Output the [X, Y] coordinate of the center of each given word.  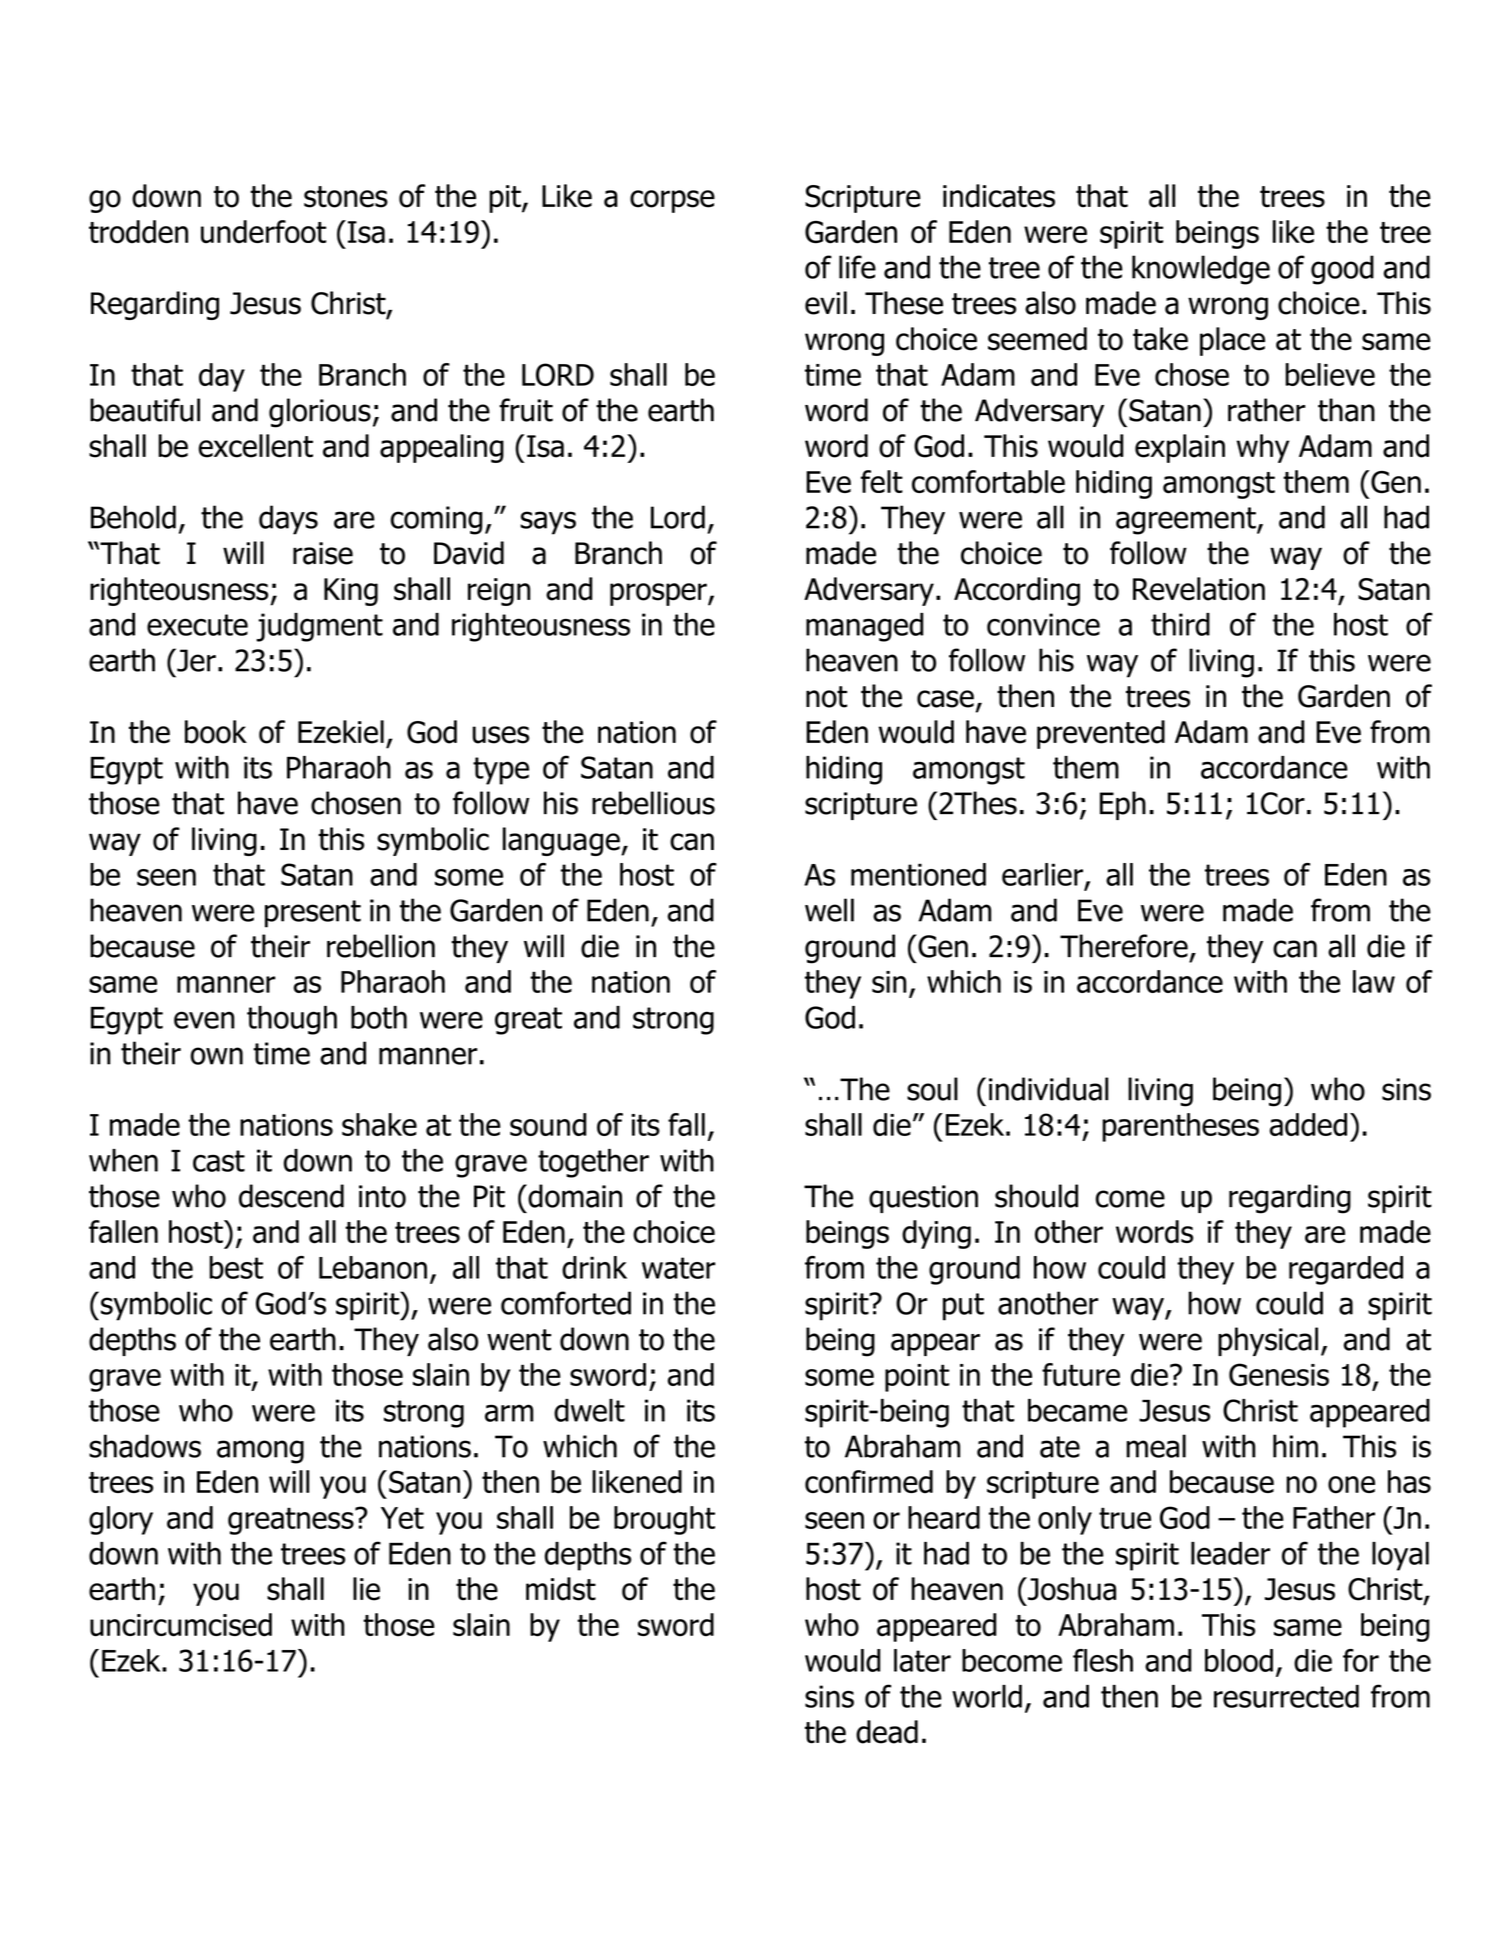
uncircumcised [181, 1625]
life [857, 267]
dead [887, 1732]
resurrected [1286, 1696]
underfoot [263, 232]
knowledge [1201, 270]
